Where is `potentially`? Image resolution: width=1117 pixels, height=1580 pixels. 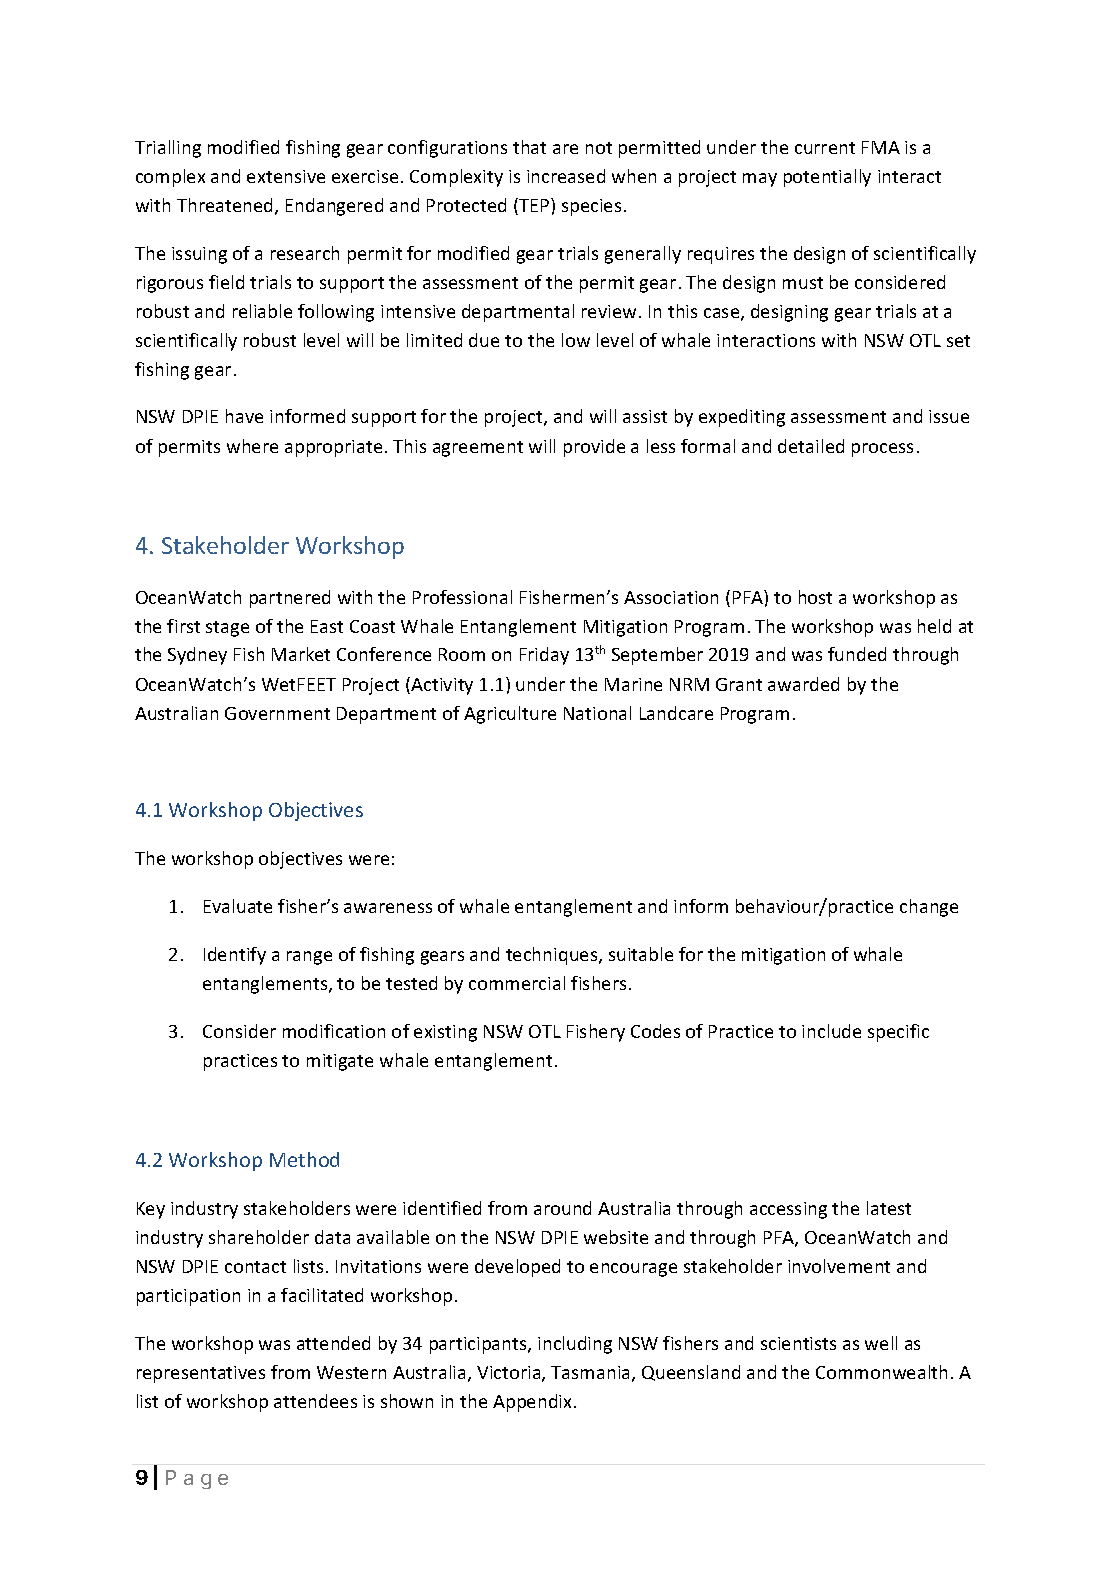
potentially is located at coordinates (827, 178).
